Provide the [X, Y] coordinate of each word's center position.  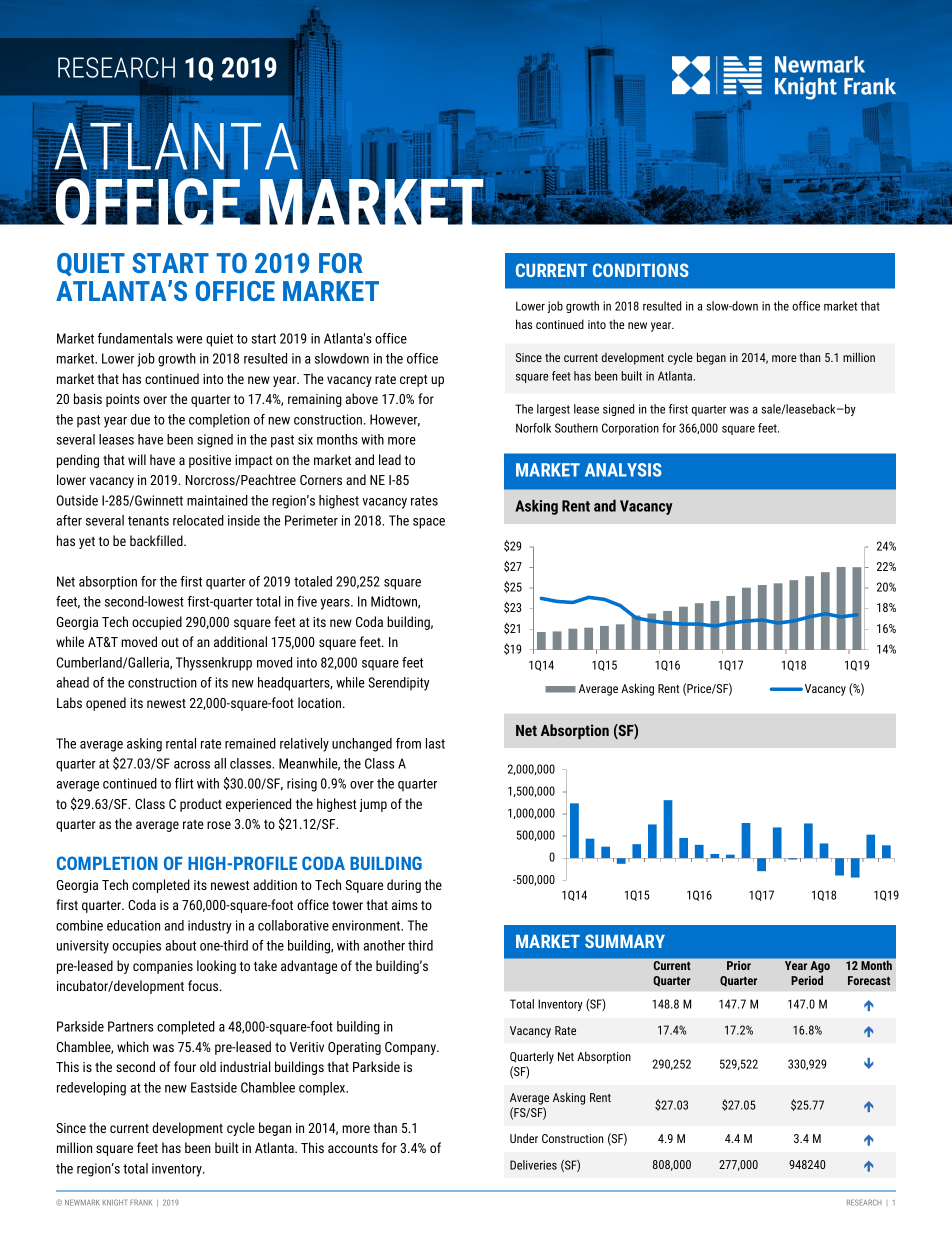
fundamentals [135, 338]
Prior [739, 965]
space [429, 523]
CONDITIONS [641, 270]
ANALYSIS [623, 470]
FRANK [141, 1202]
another [384, 945]
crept [414, 380]
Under [524, 1138]
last [435, 743]
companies [163, 967]
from [408, 743]
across [192, 765]
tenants [148, 521]
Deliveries [533, 1165]
